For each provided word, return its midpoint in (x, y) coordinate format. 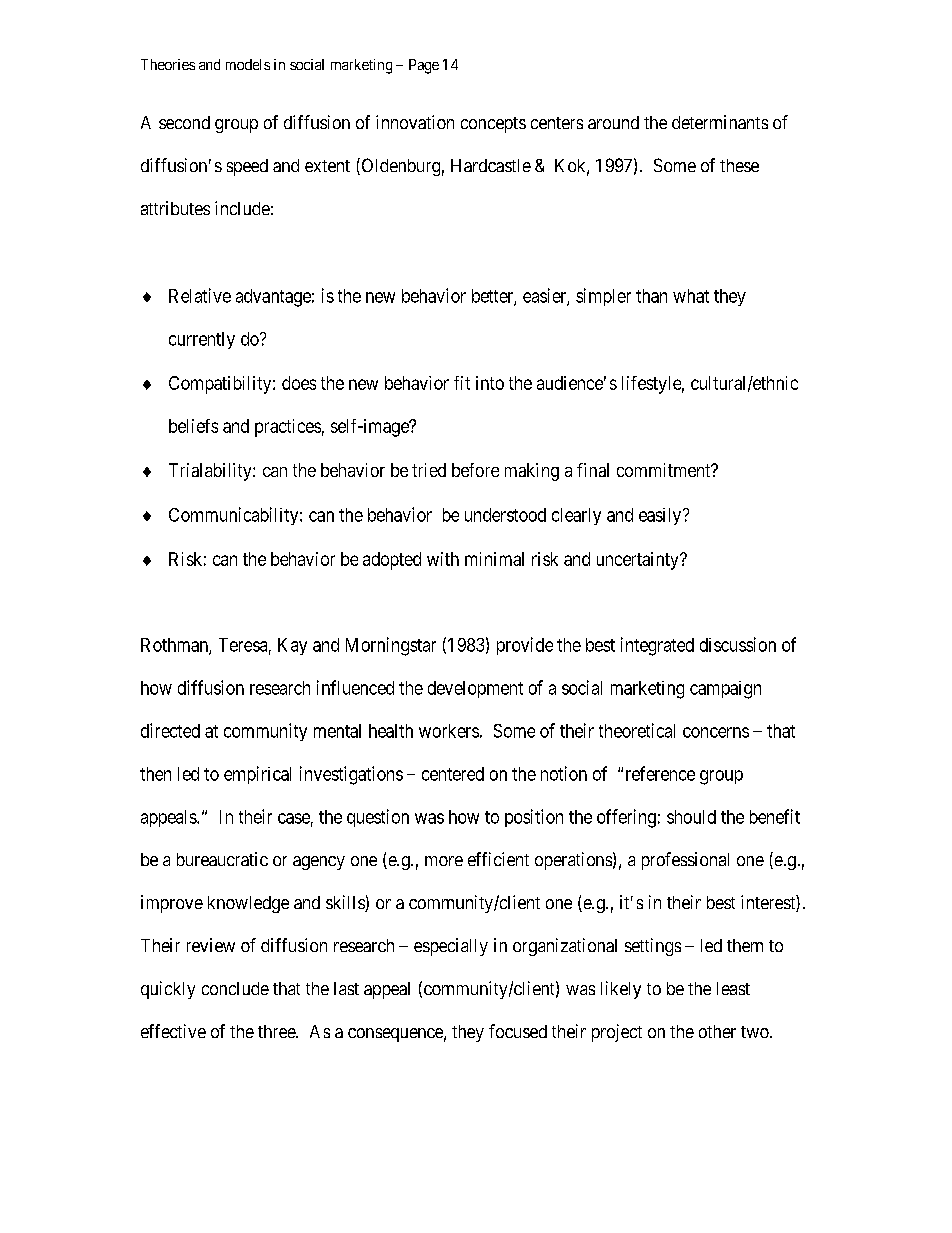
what (691, 296)
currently (202, 340)
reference (660, 773)
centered (453, 774)
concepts (493, 125)
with (443, 559)
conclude (235, 988)
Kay (292, 646)
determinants (720, 122)
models (248, 64)
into (490, 383)
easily (661, 516)
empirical (257, 775)
